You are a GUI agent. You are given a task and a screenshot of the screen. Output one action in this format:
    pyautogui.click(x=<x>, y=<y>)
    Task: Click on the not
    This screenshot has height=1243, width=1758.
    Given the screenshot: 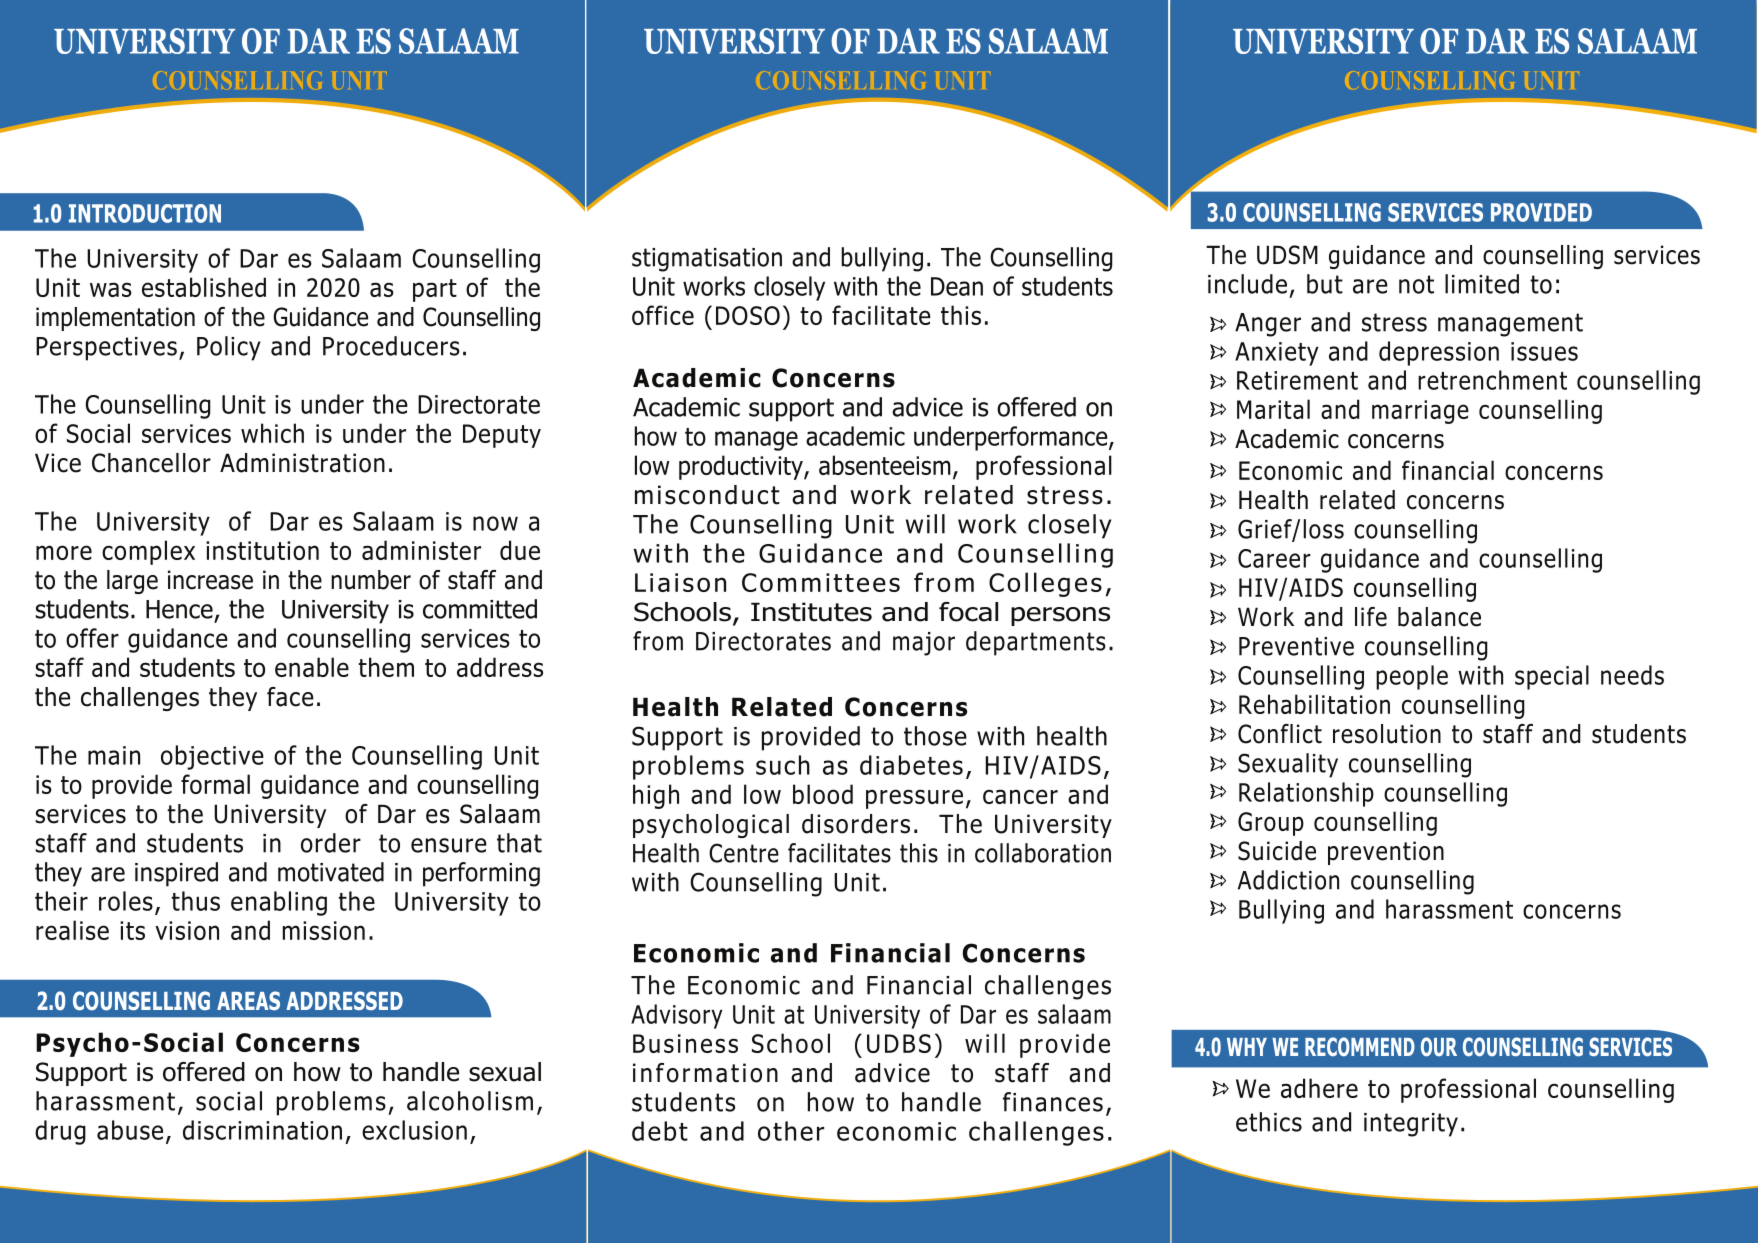 What is the action you would take?
    pyautogui.click(x=1416, y=284)
